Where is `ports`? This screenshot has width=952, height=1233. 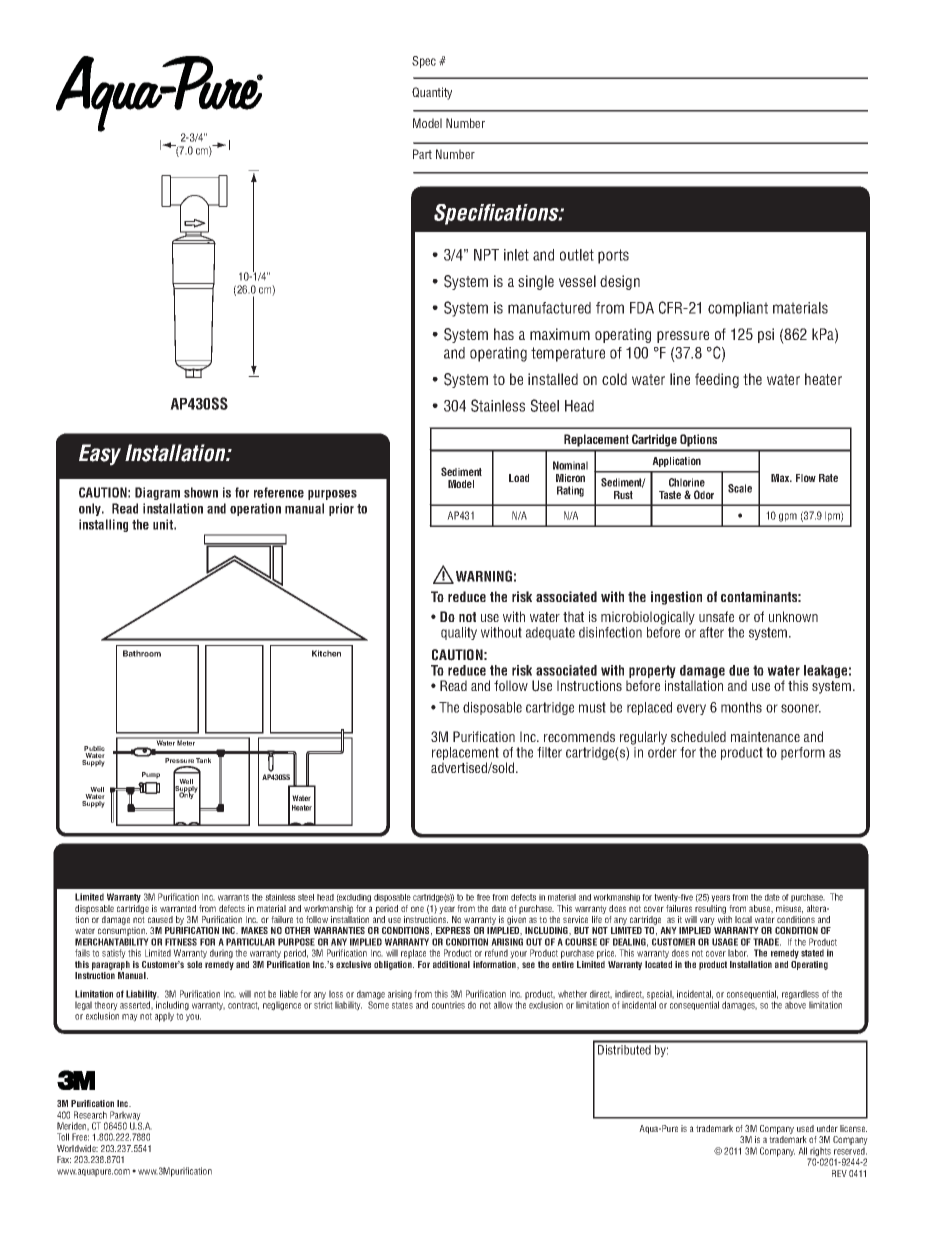 ports is located at coordinates (613, 256).
